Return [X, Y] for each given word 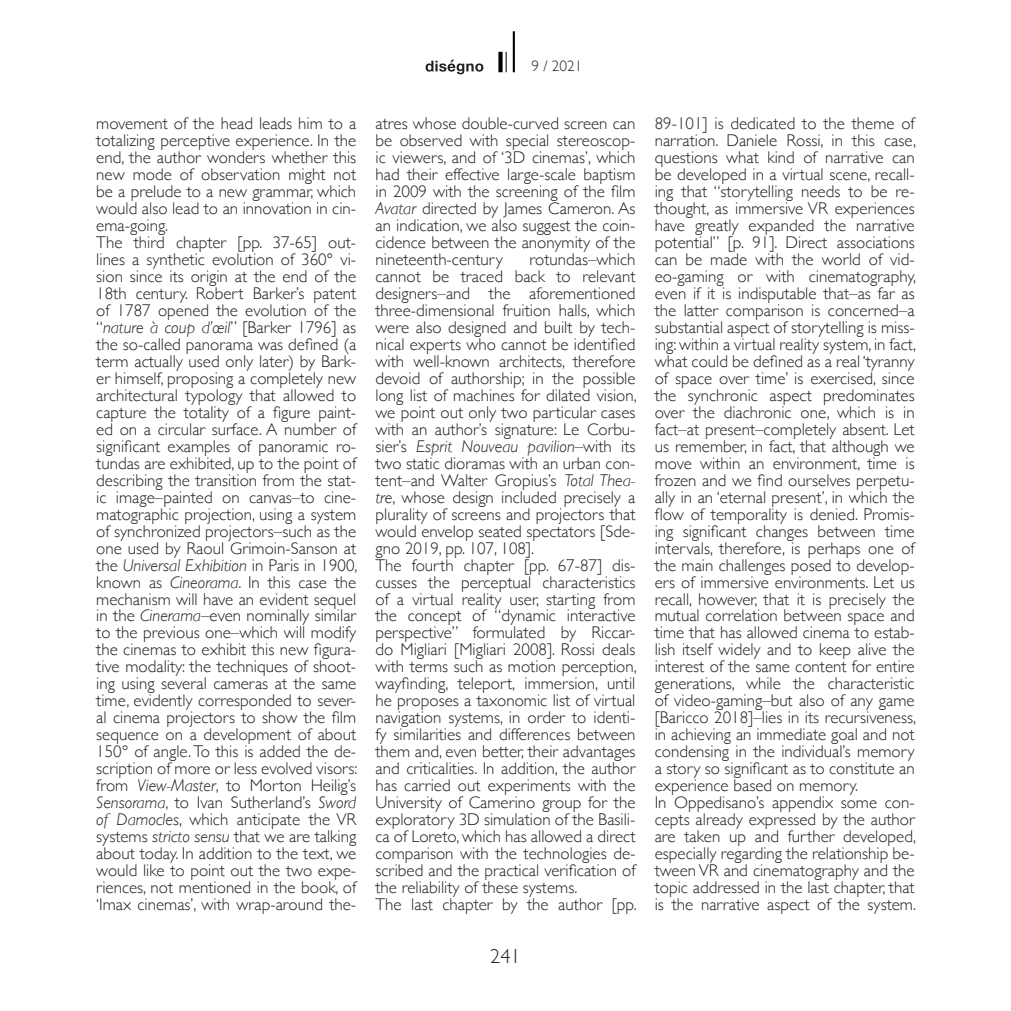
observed [431, 140]
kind [781, 157]
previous [171, 634]
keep [835, 651]
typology [214, 397]
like [154, 870]
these [500, 886]
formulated [509, 631]
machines [484, 394]
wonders [236, 156]
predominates [869, 398]
